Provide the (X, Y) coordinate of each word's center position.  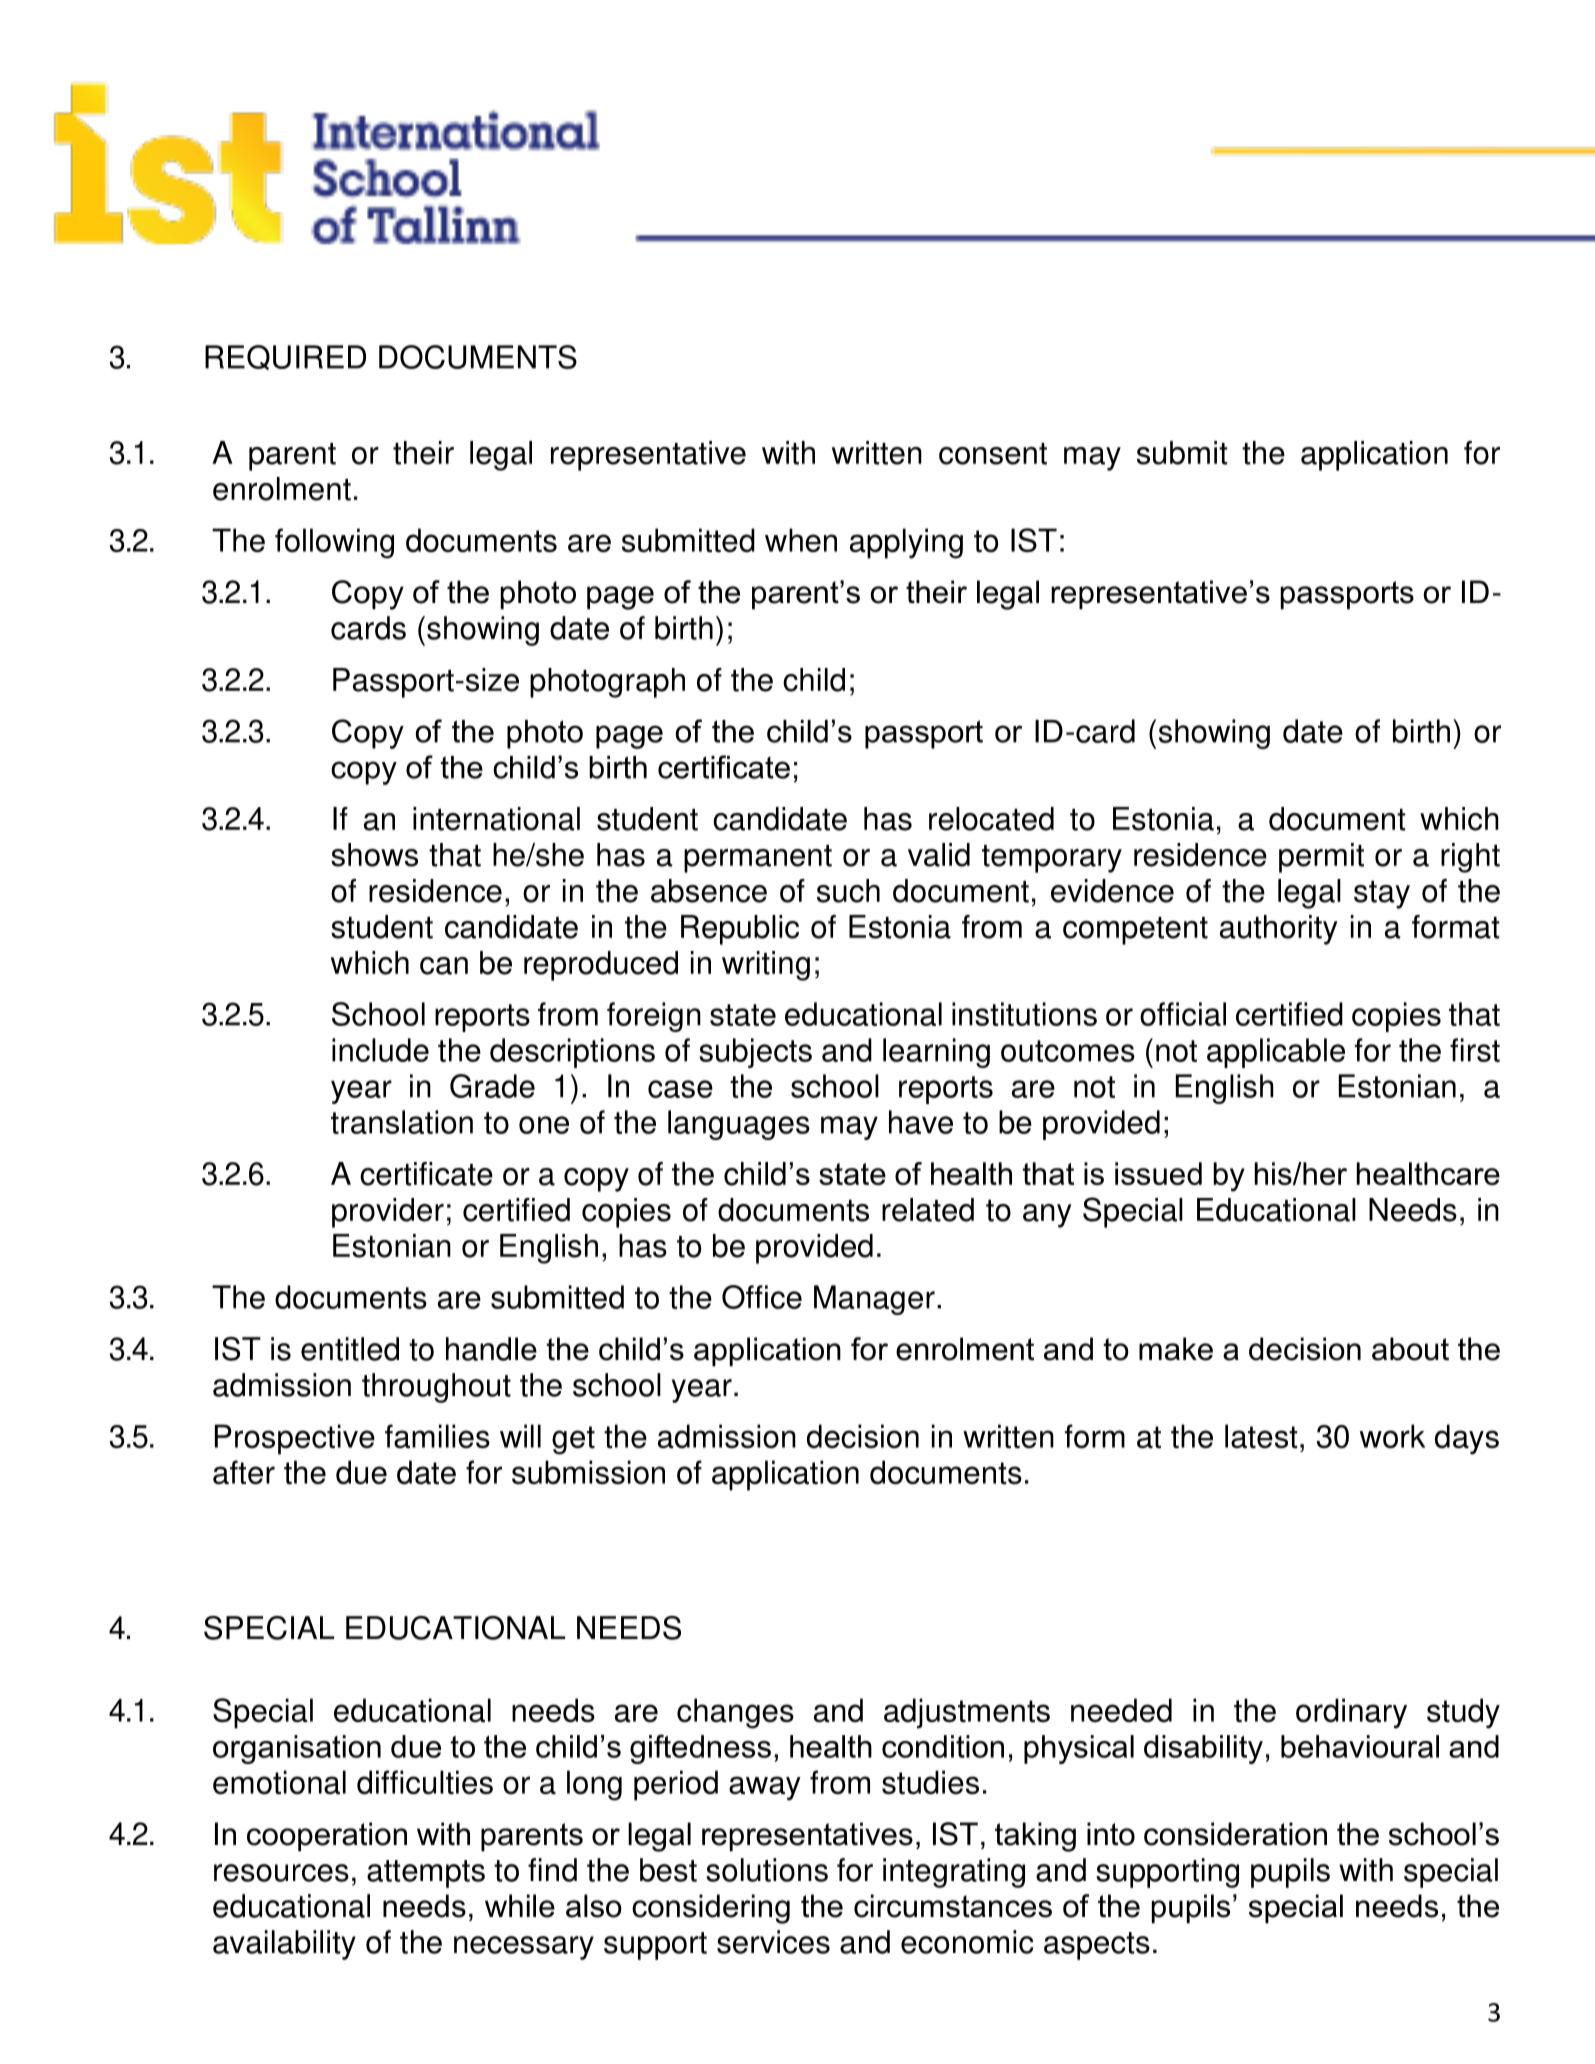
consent (993, 454)
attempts (426, 1874)
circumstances (953, 1906)
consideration (1235, 1834)
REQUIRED (285, 357)
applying (906, 543)
